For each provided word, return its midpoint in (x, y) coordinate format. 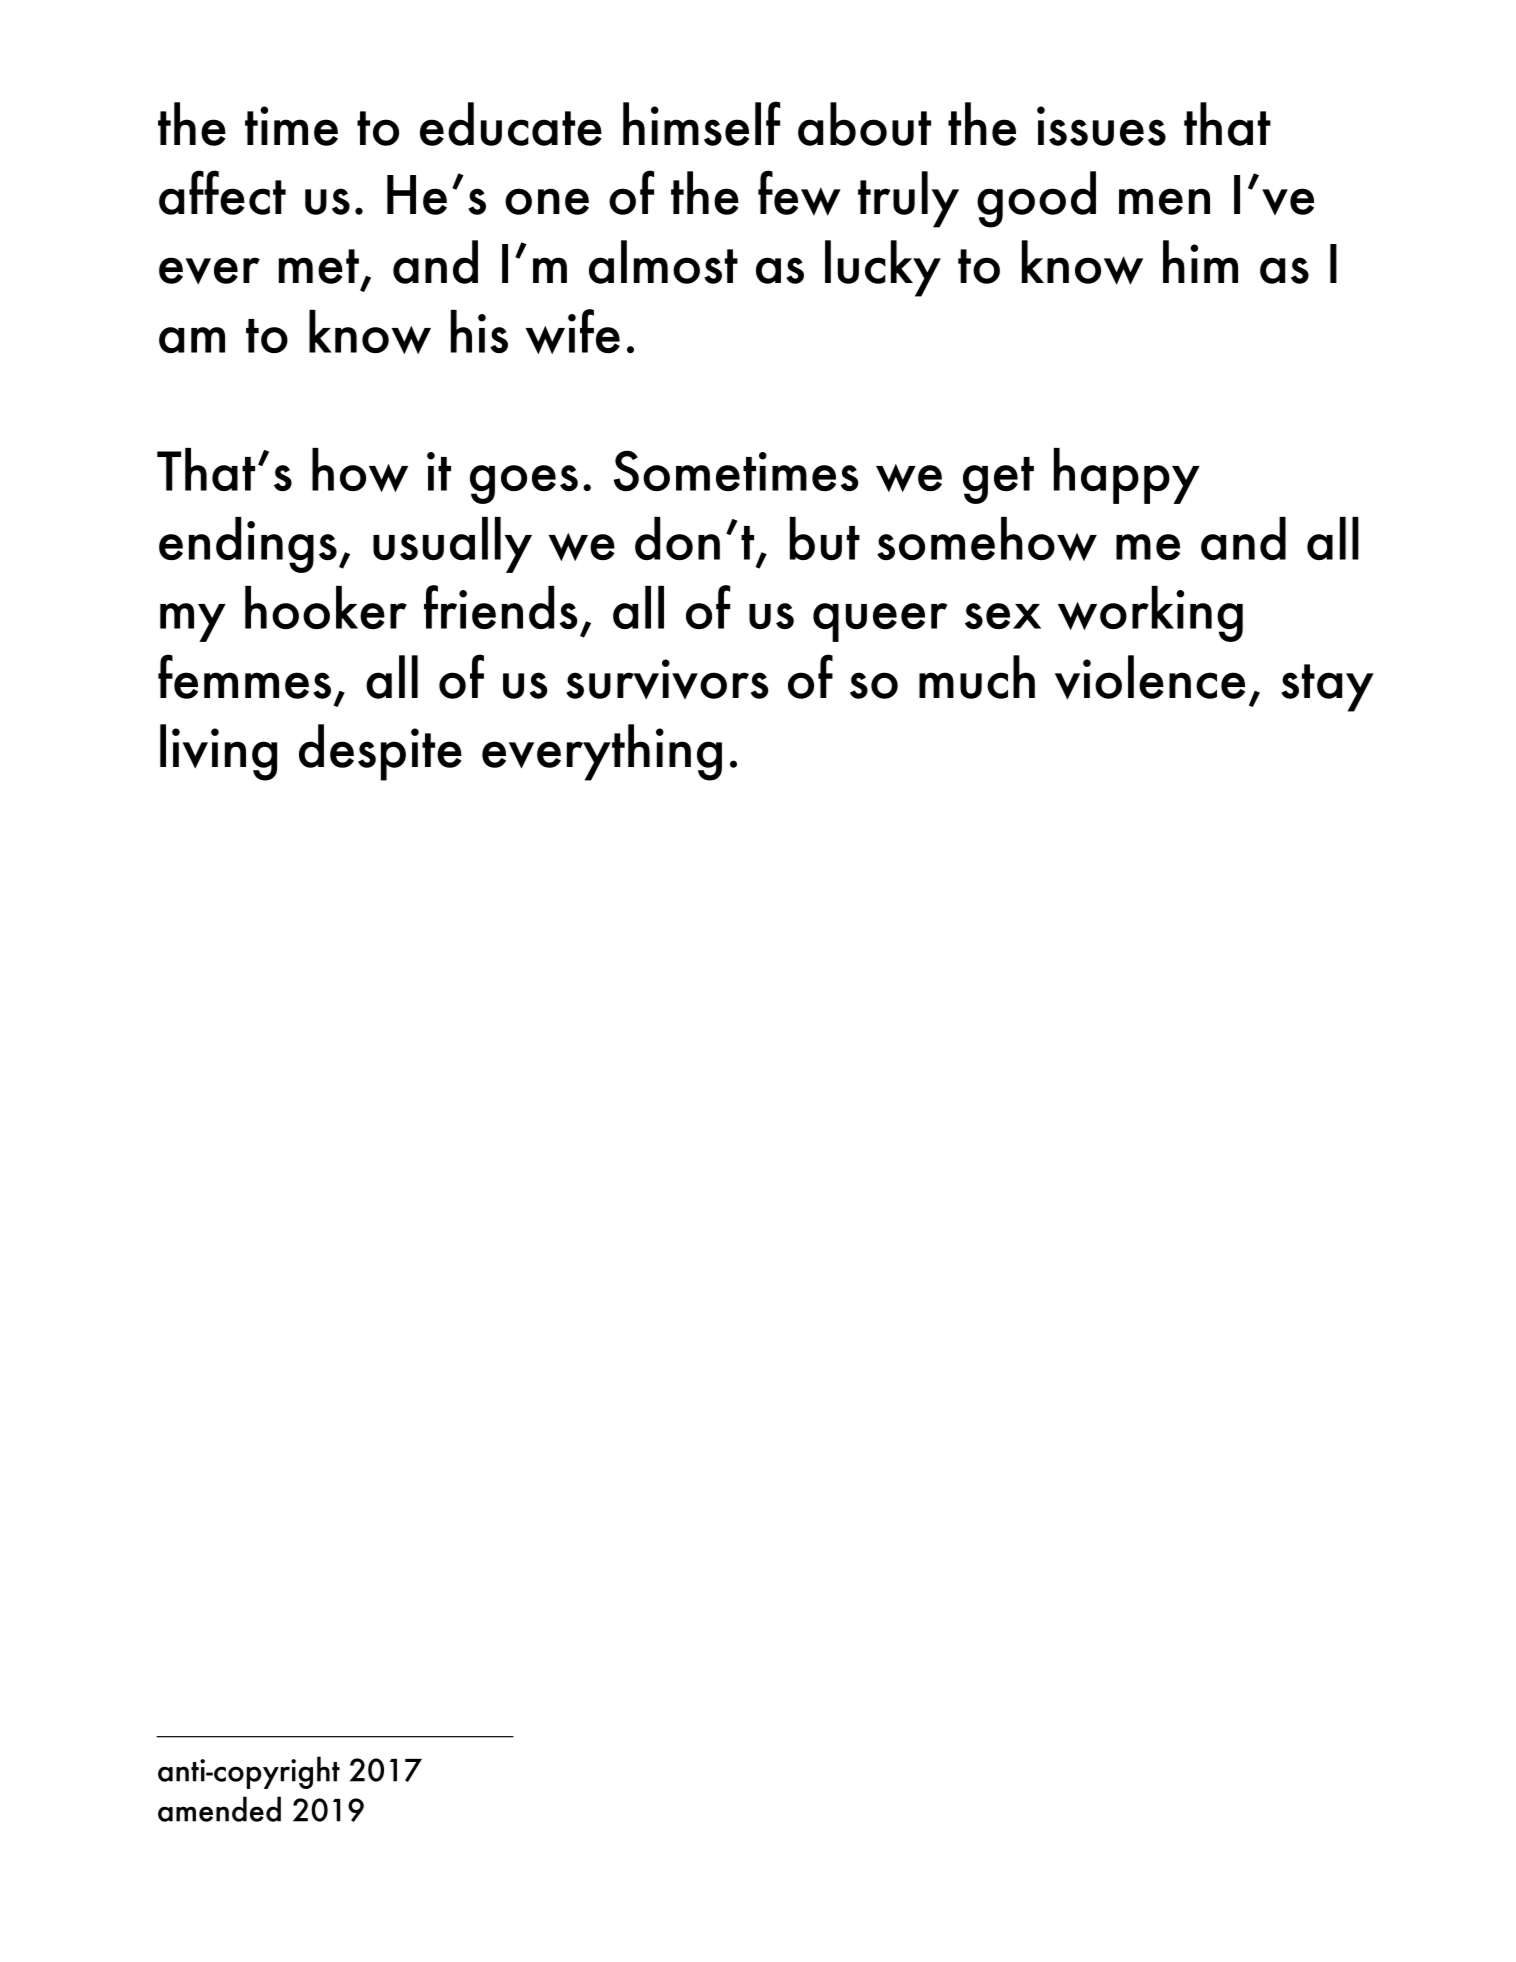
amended (219, 1809)
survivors (667, 679)
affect (222, 192)
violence (1150, 677)
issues (1101, 126)
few (799, 193)
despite (380, 752)
